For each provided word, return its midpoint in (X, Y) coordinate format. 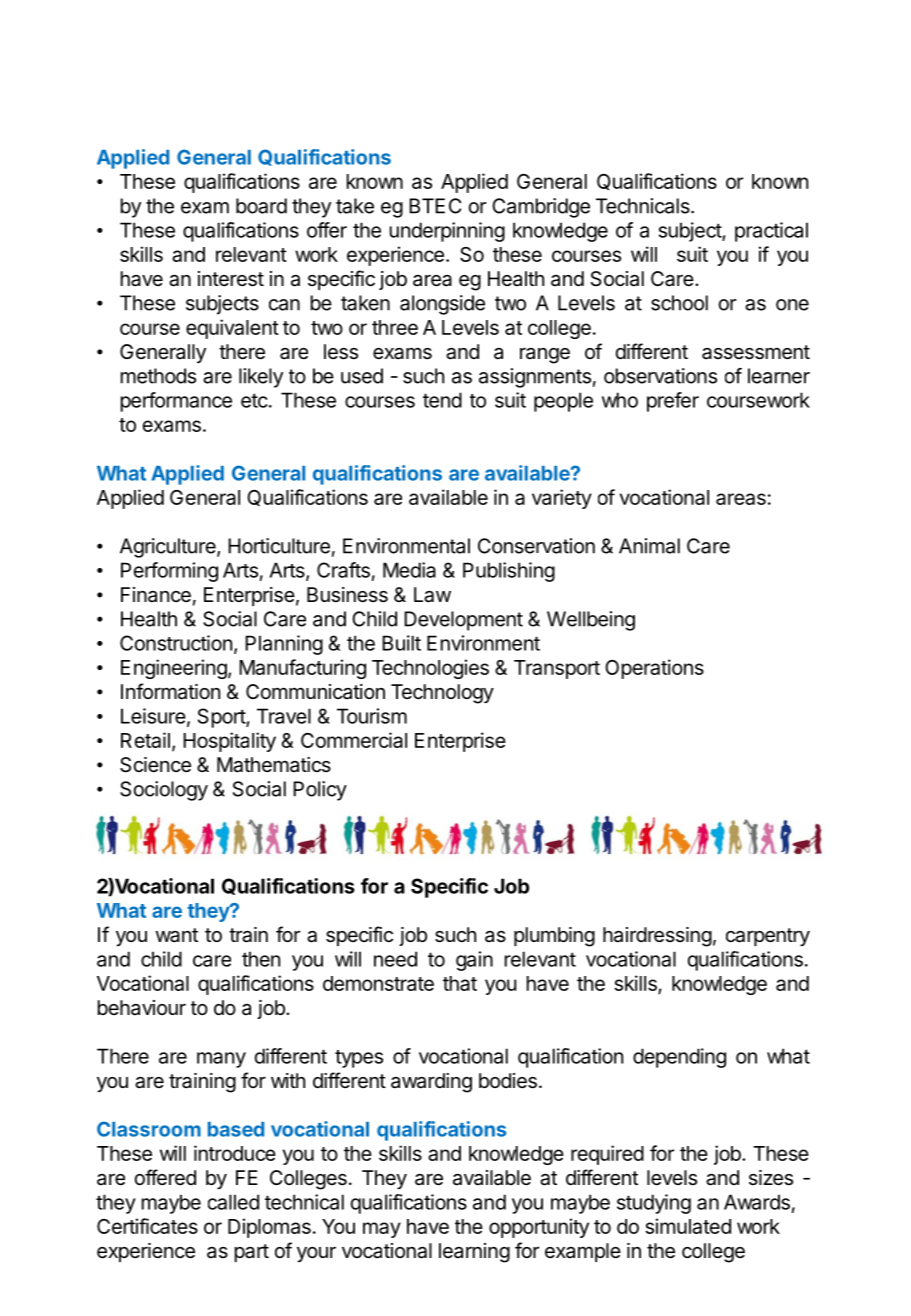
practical (771, 232)
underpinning (447, 232)
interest (231, 279)
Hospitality (229, 742)
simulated (688, 1226)
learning (474, 1253)
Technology (442, 694)
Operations (654, 669)
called (233, 1202)
